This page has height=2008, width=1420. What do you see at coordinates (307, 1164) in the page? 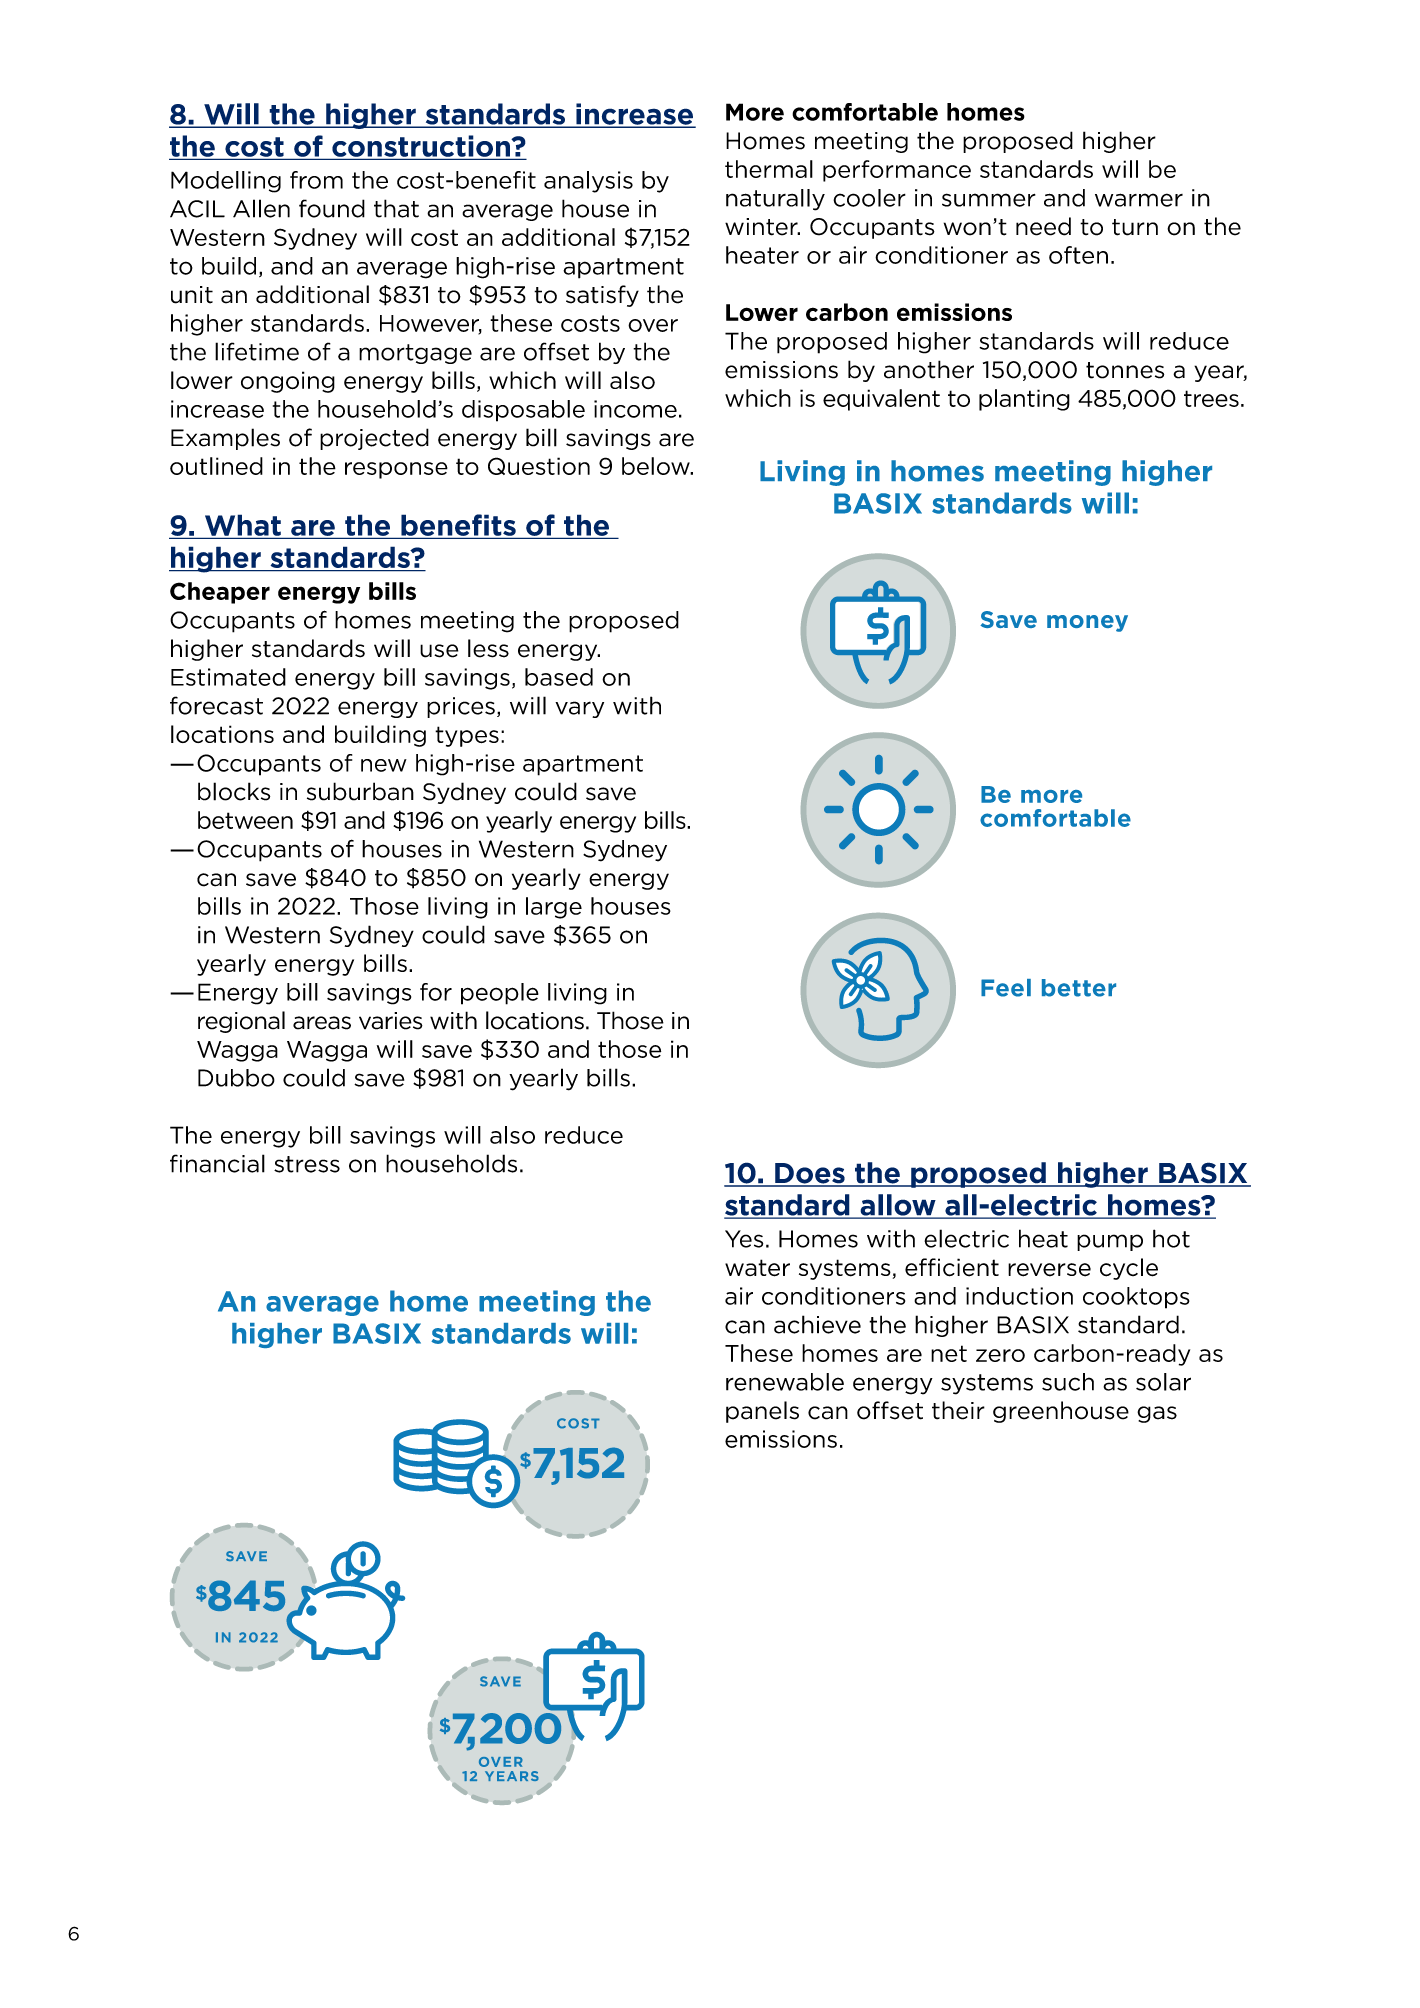
I see `stress` at bounding box center [307, 1164].
